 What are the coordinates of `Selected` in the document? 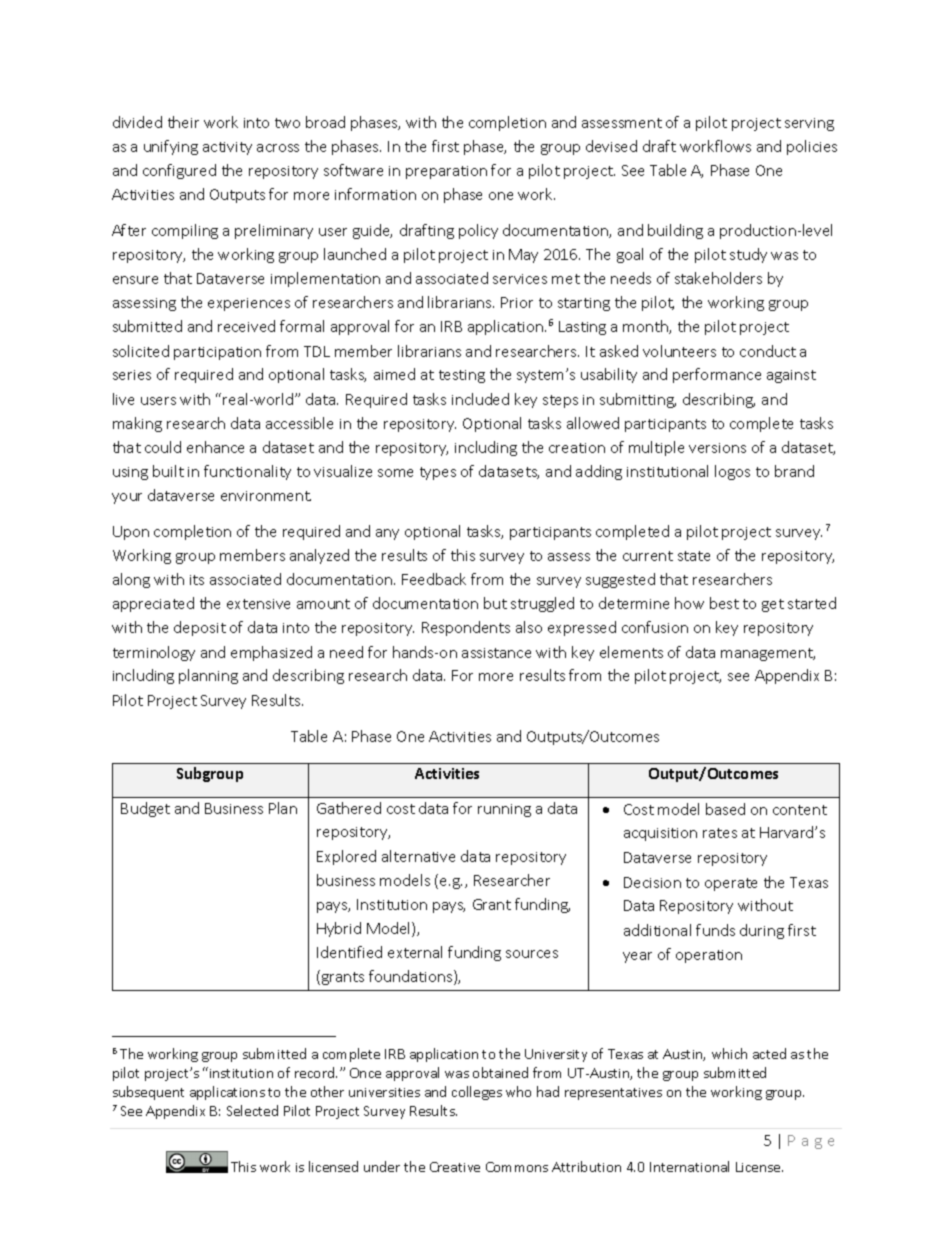 It's located at (252, 1110).
